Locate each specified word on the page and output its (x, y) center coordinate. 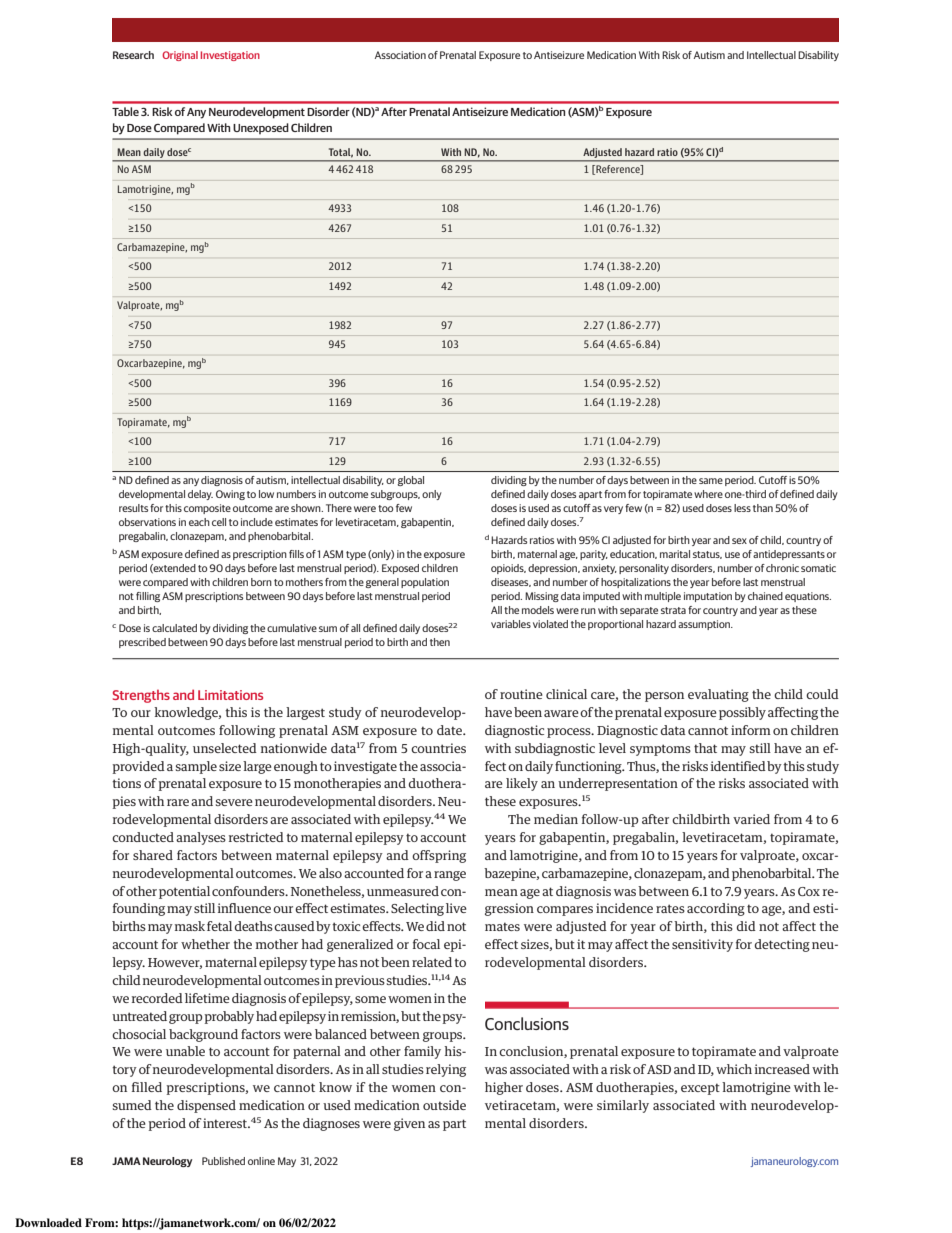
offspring (439, 856)
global (410, 481)
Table (125, 111)
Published (223, 1161)
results (133, 508)
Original (180, 56)
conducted (143, 837)
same (711, 481)
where (708, 494)
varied (751, 819)
